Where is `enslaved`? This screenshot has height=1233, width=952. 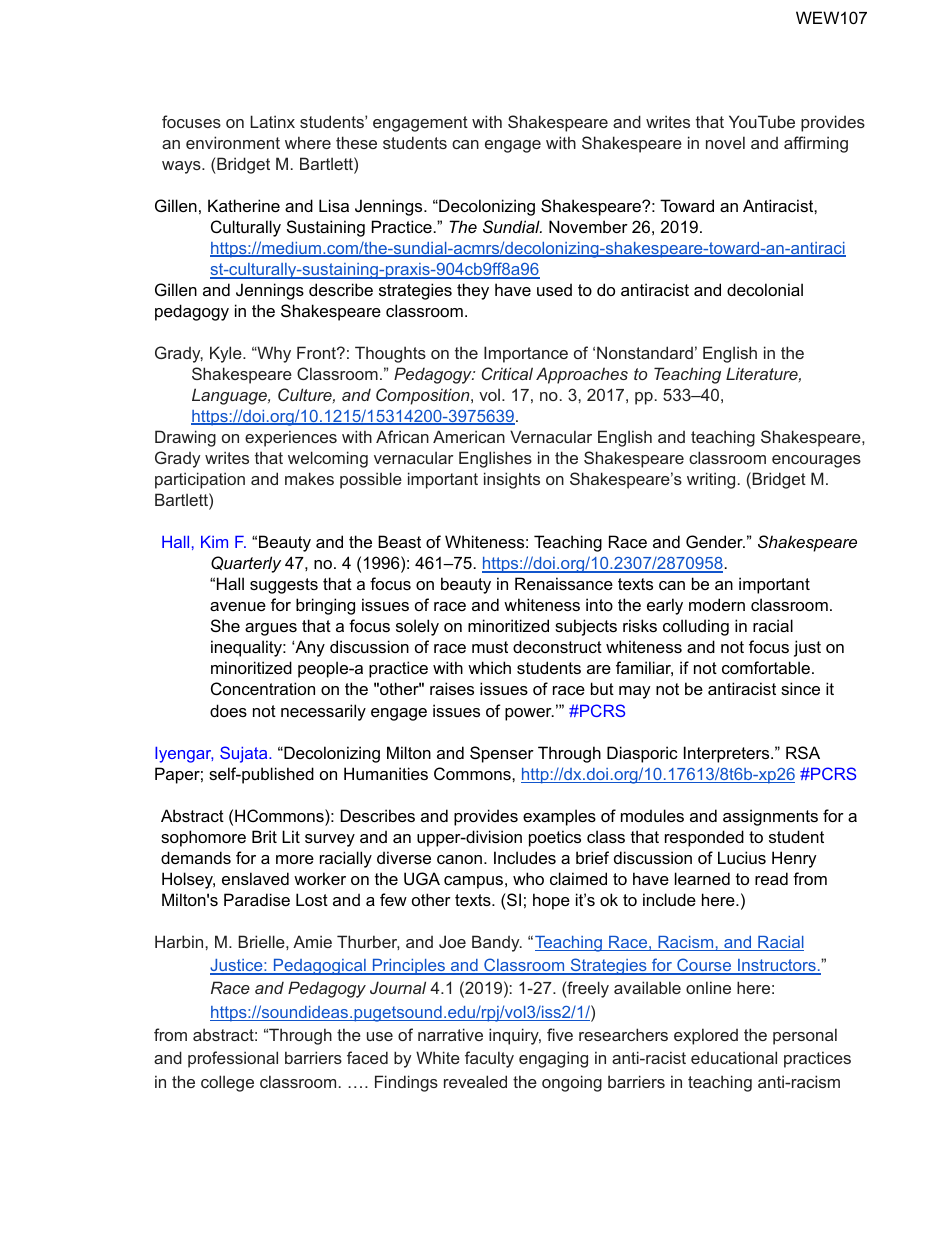 enslaved is located at coordinates (255, 878).
